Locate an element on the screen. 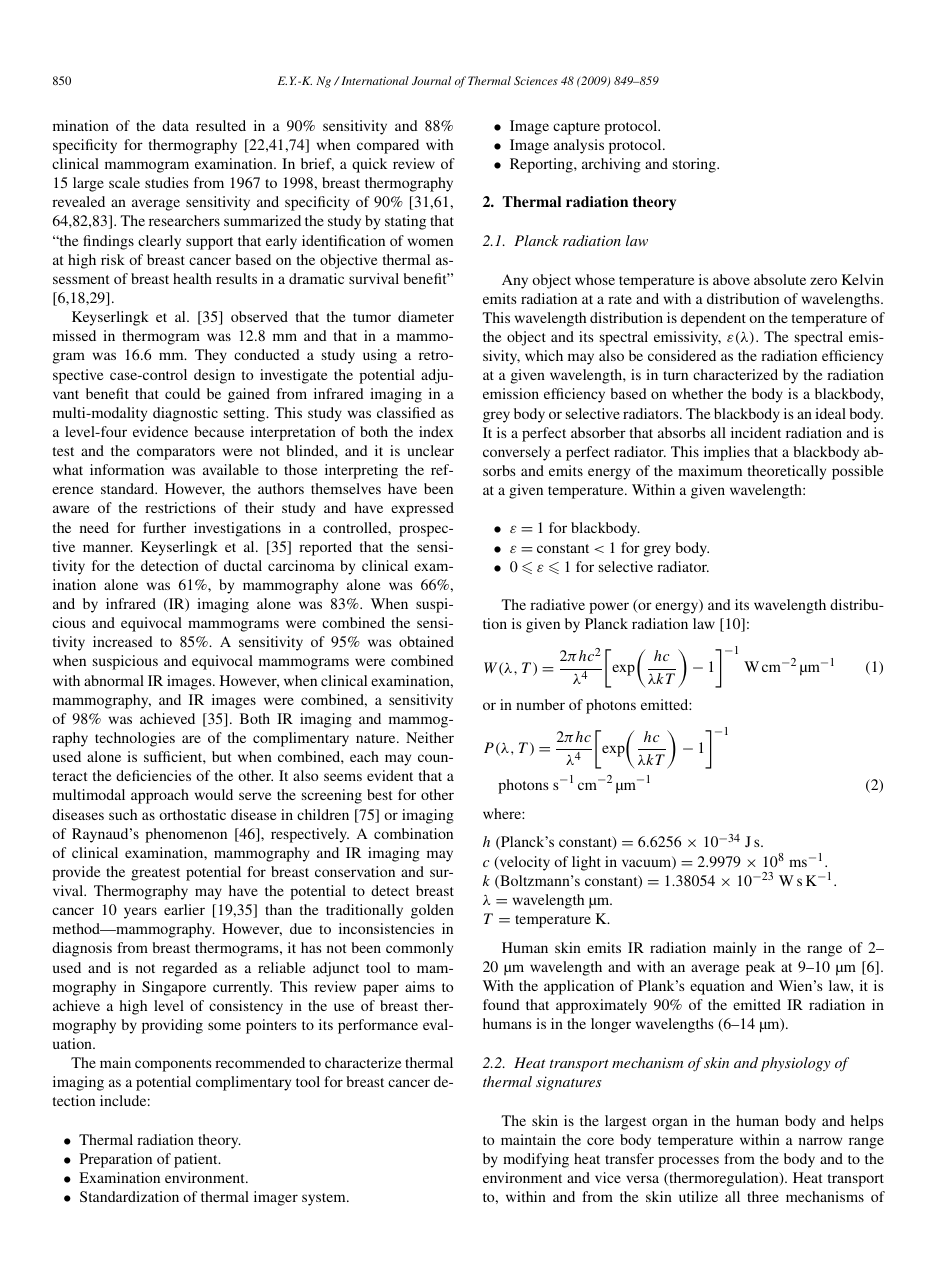 The image size is (952, 1270). approach is located at coordinates (160, 796).
